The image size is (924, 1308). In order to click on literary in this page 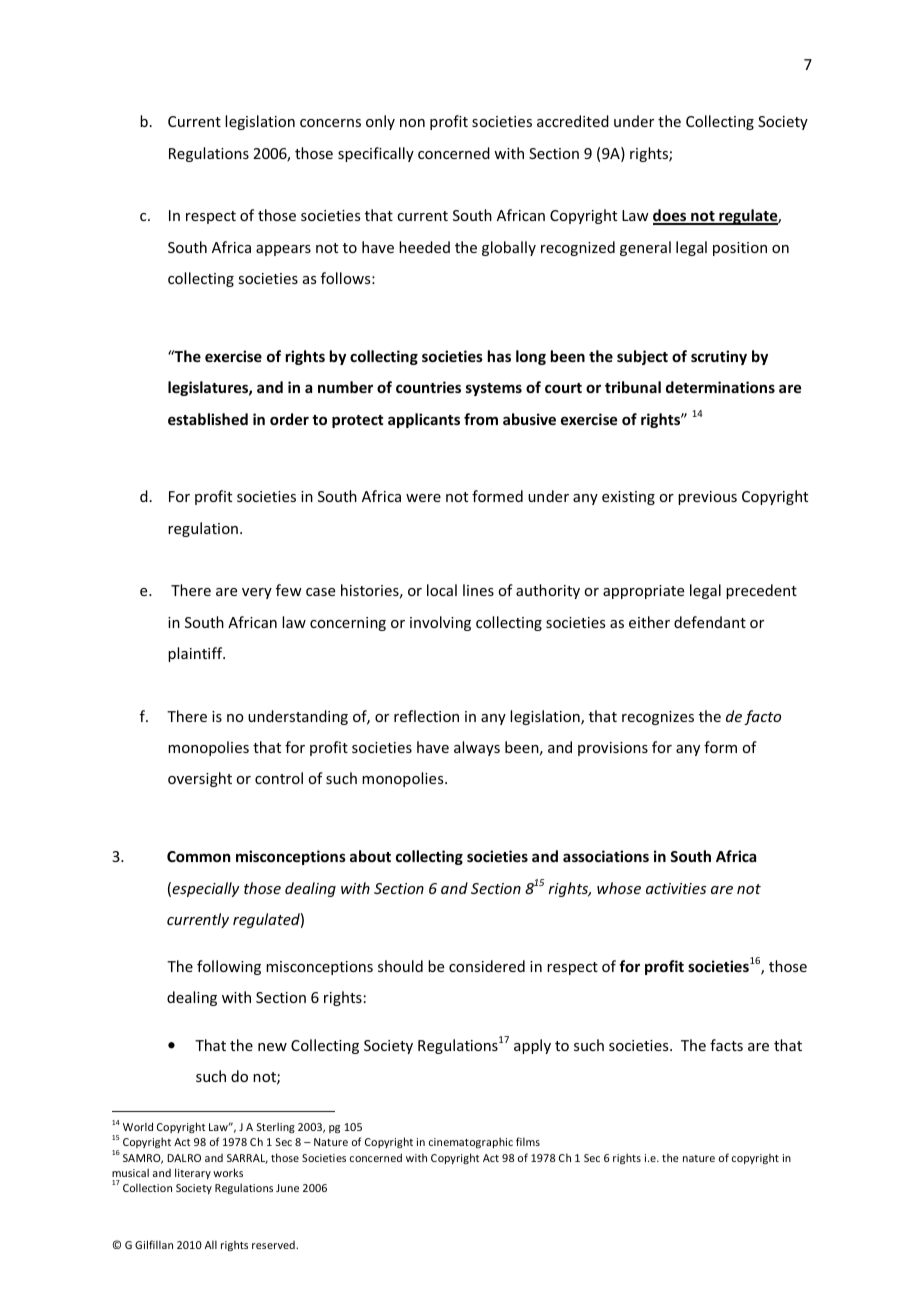, I will do `click(193, 1173)`.
